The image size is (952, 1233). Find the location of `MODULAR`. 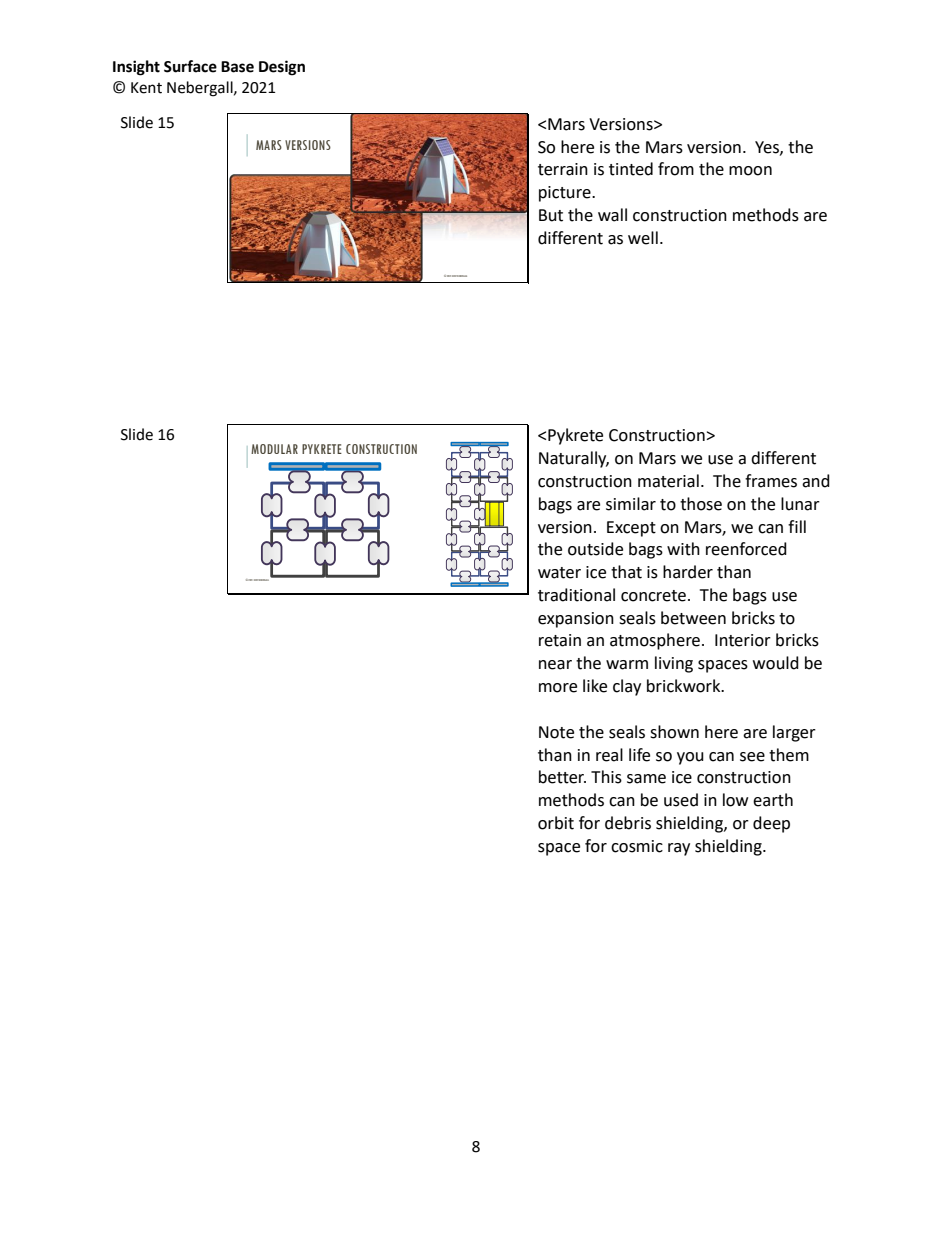

MODULAR is located at coordinates (274, 449).
